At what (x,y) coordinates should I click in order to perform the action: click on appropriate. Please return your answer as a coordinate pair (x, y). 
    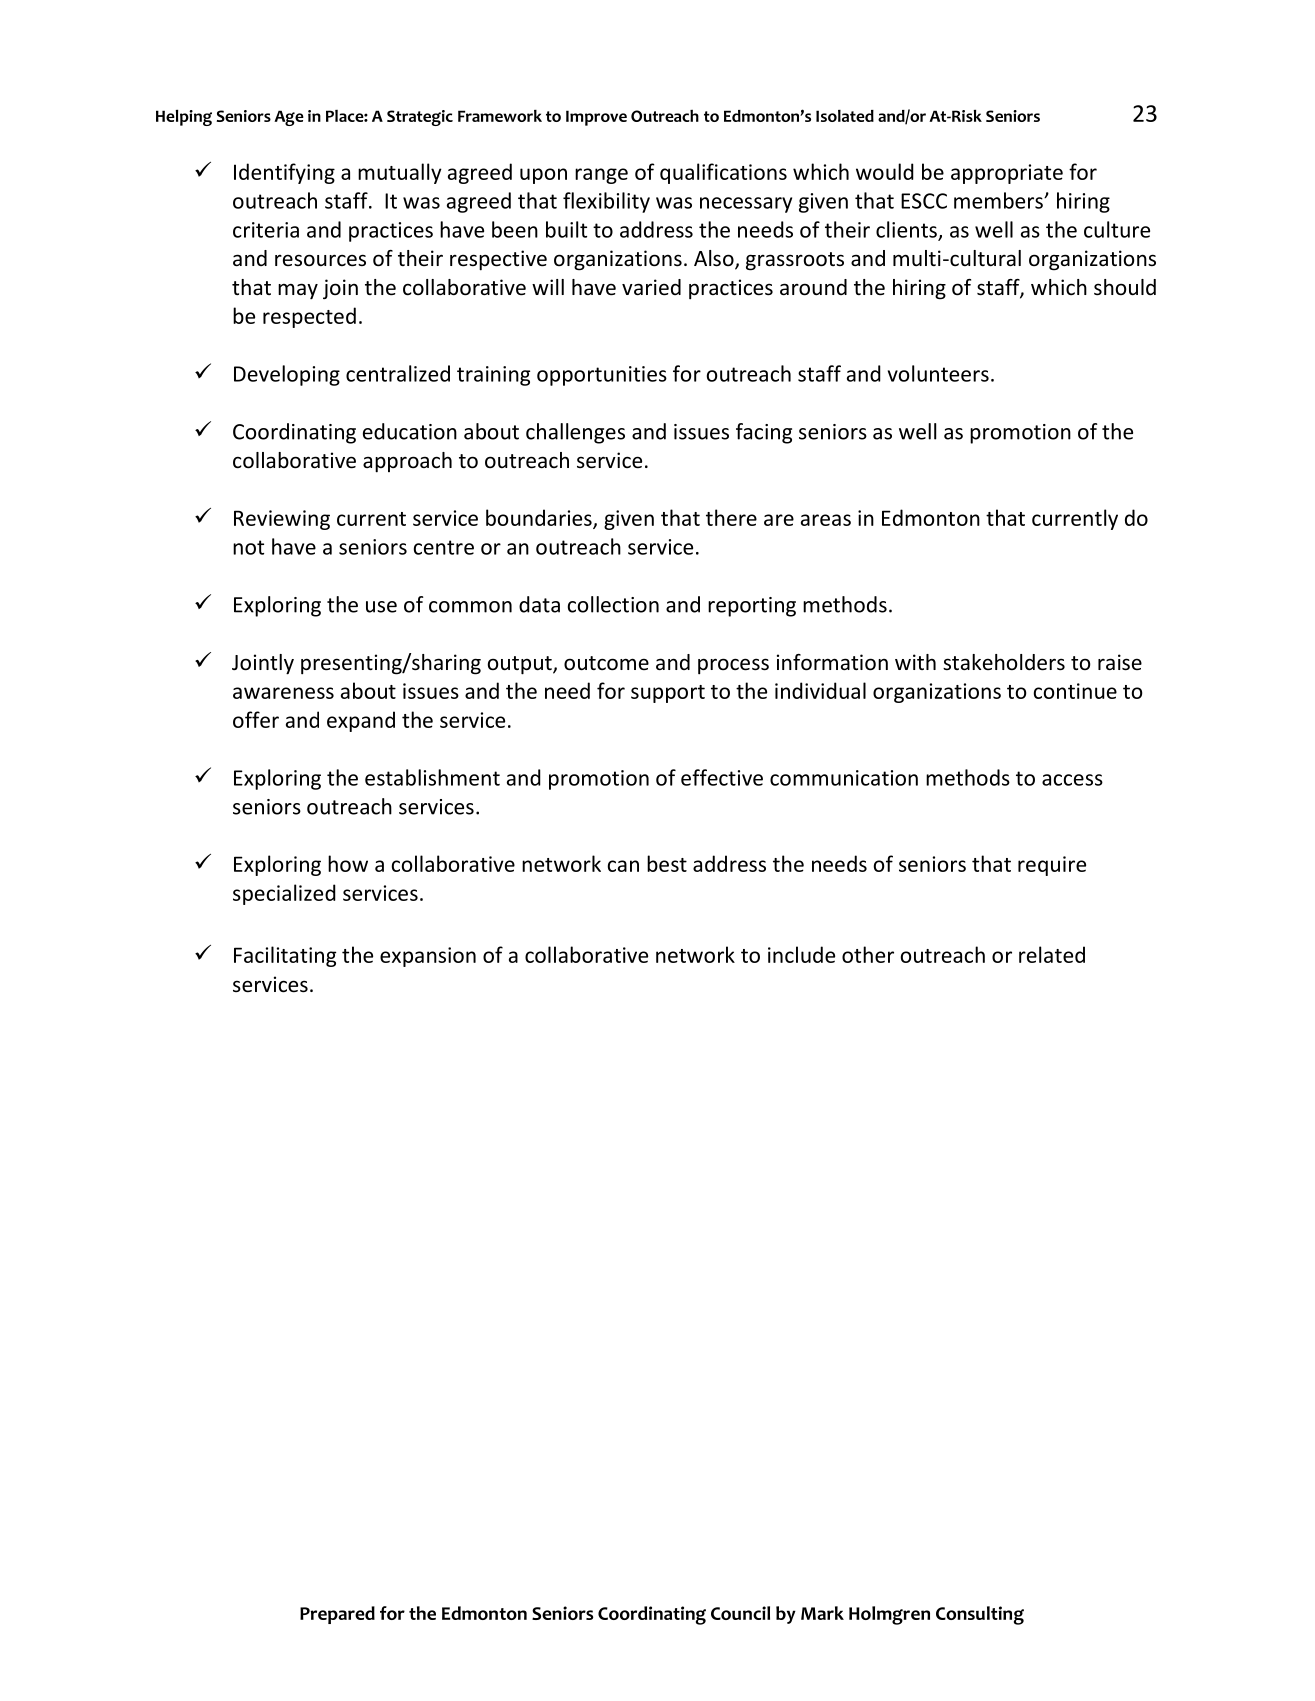
    Looking at the image, I should click on (1007, 174).
